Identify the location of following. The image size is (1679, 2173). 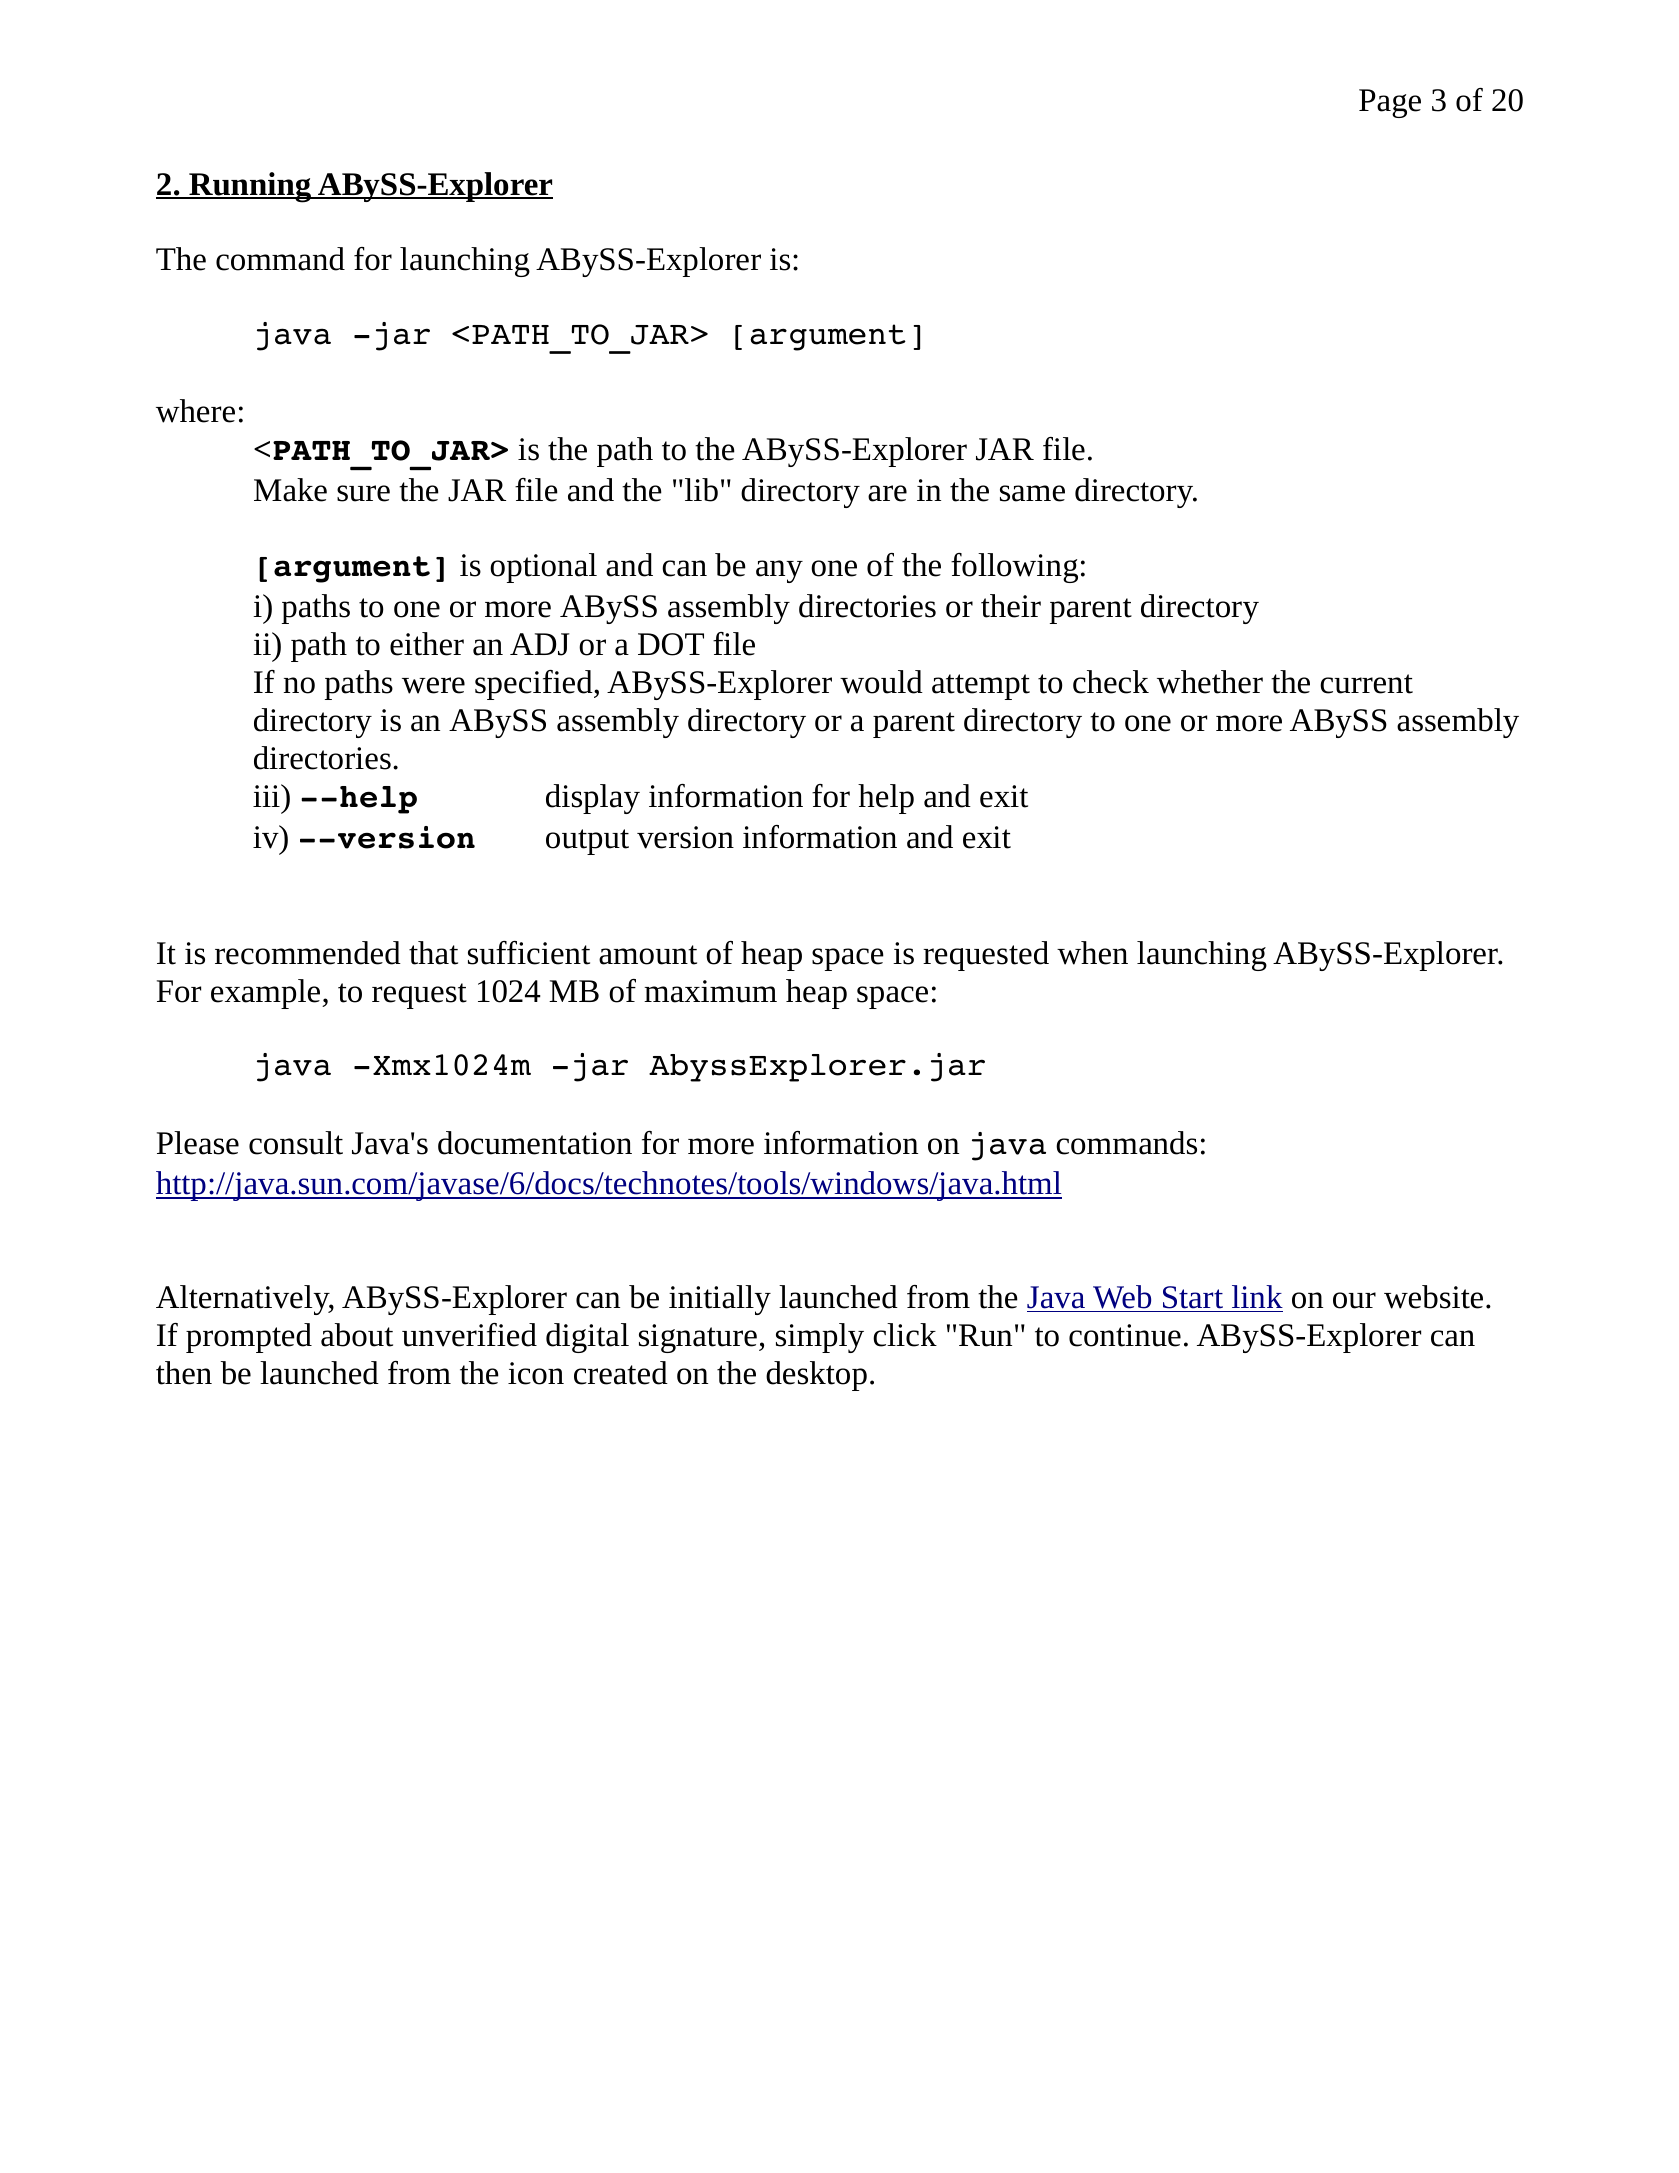
(1014, 568).
